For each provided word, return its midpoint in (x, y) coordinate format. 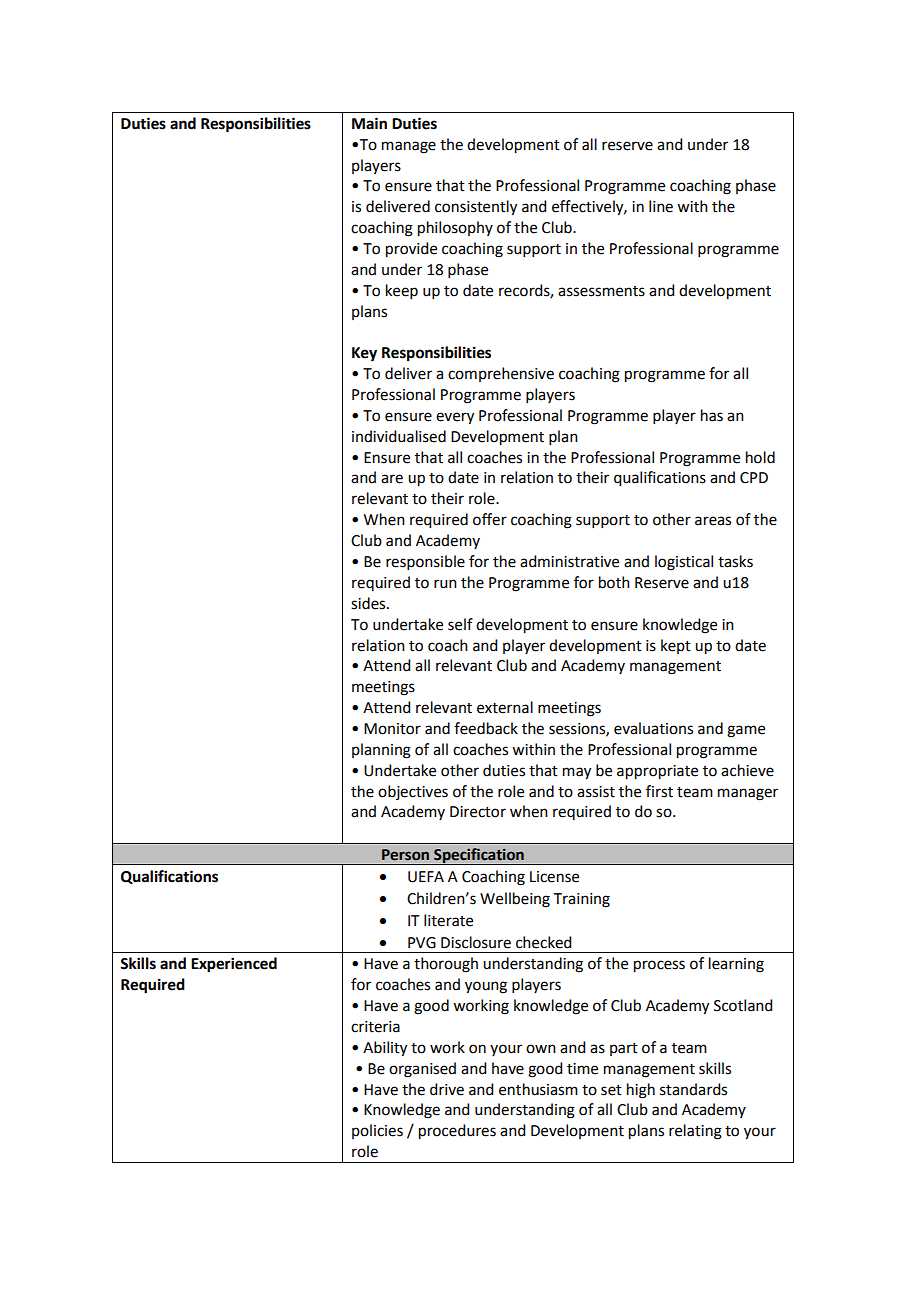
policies (377, 1131)
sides (369, 603)
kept (676, 646)
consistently (476, 208)
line (661, 206)
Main (369, 123)
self (460, 624)
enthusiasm (538, 1089)
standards (693, 1089)
